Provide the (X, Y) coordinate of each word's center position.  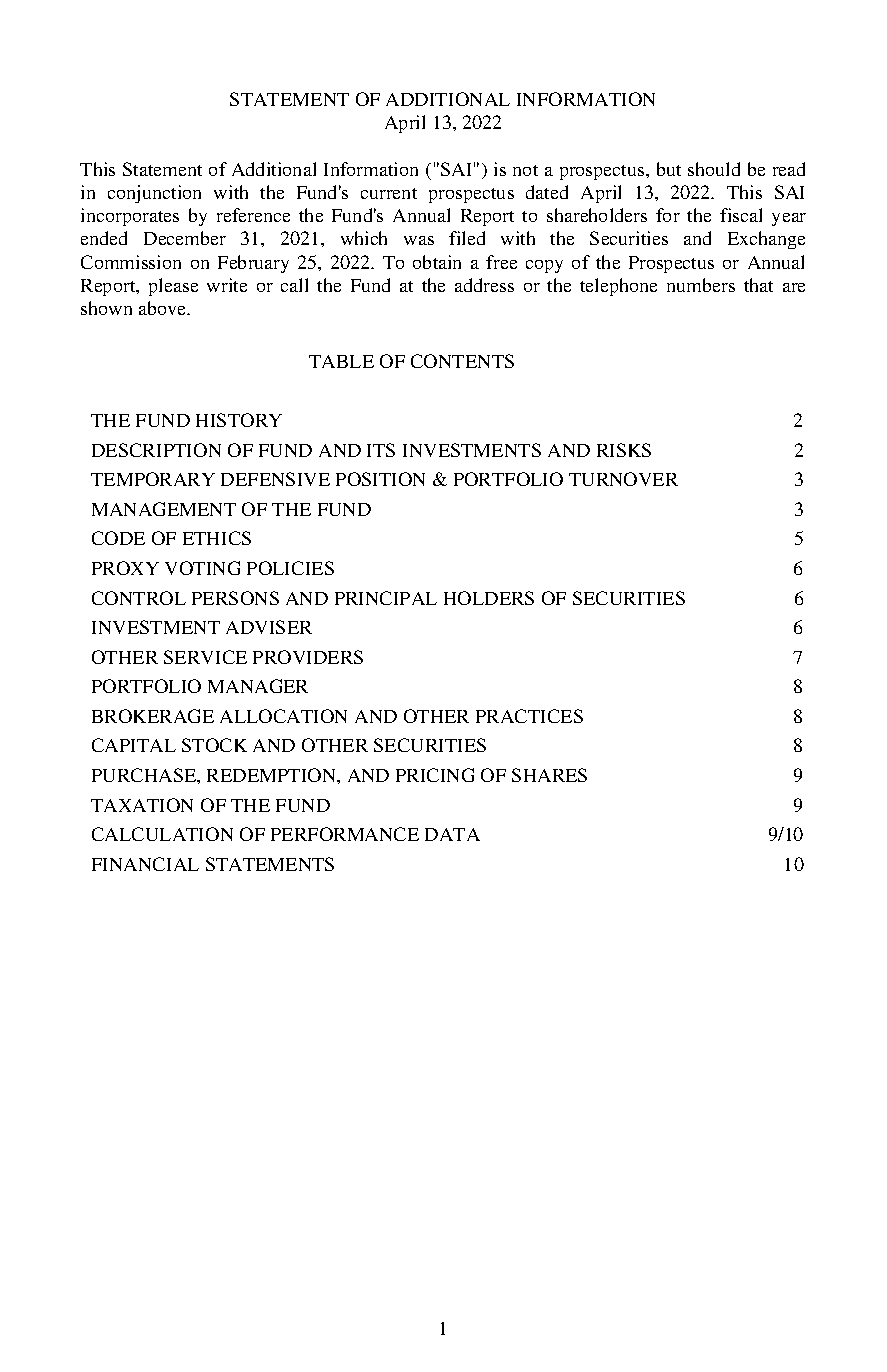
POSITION (380, 479)
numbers (701, 285)
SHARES (549, 775)
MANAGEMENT (164, 509)
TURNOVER (623, 479)
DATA (452, 834)
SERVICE (205, 657)
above (164, 308)
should (714, 169)
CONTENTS (462, 361)
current (389, 193)
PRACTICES (529, 716)
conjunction (154, 194)
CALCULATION (162, 834)
